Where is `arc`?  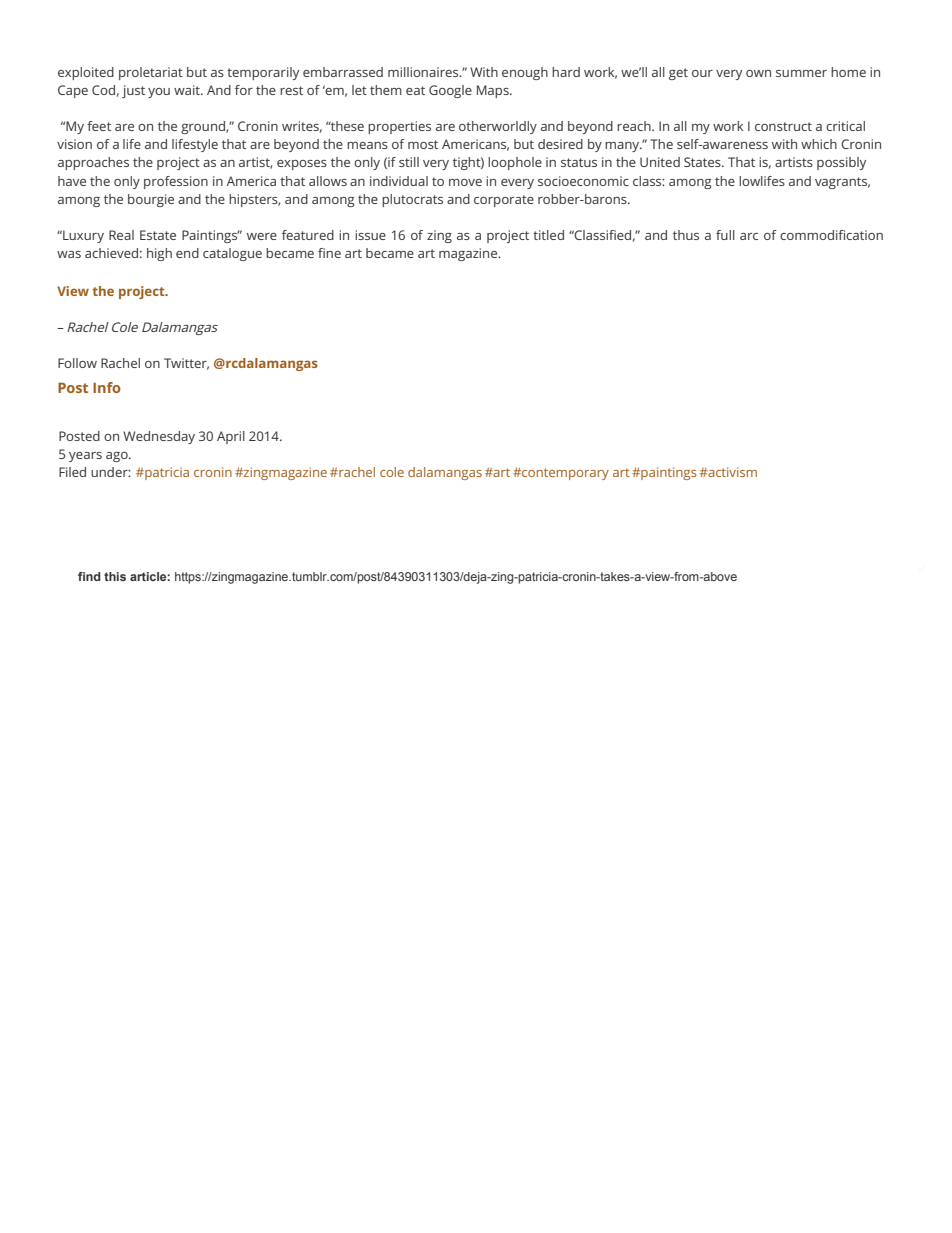 arc is located at coordinates (749, 236).
